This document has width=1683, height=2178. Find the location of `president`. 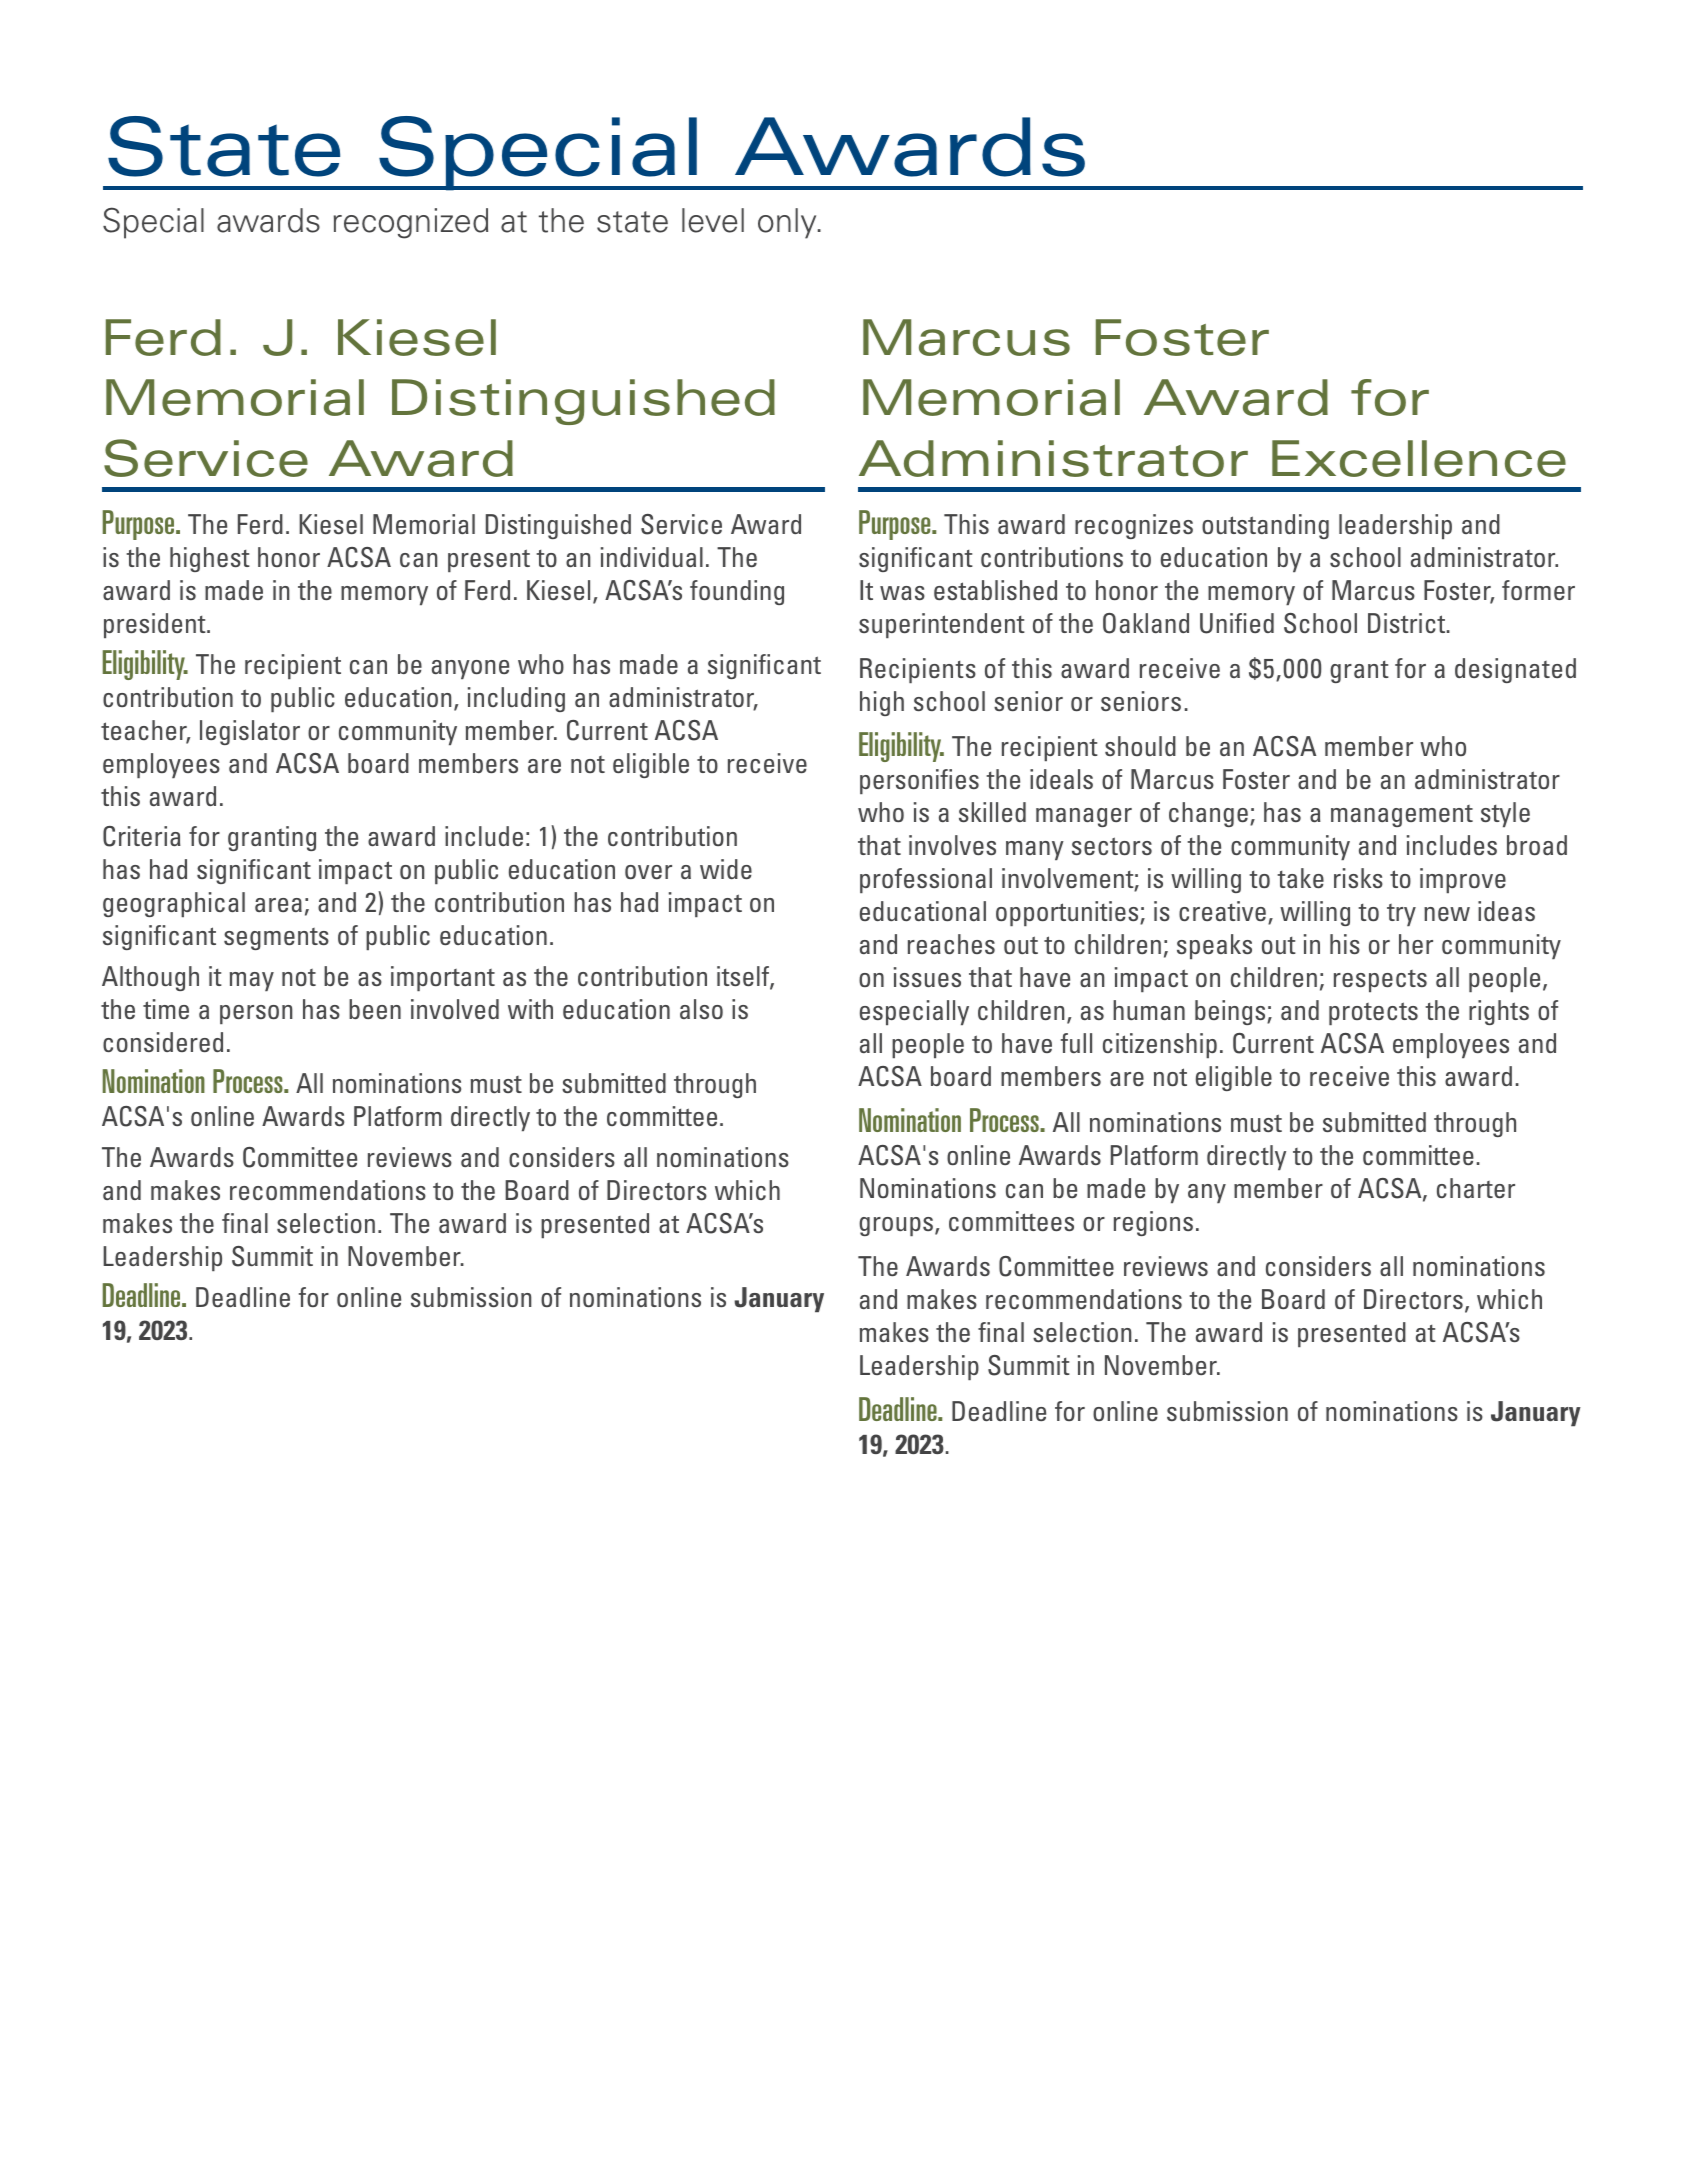

president is located at coordinates (156, 625).
